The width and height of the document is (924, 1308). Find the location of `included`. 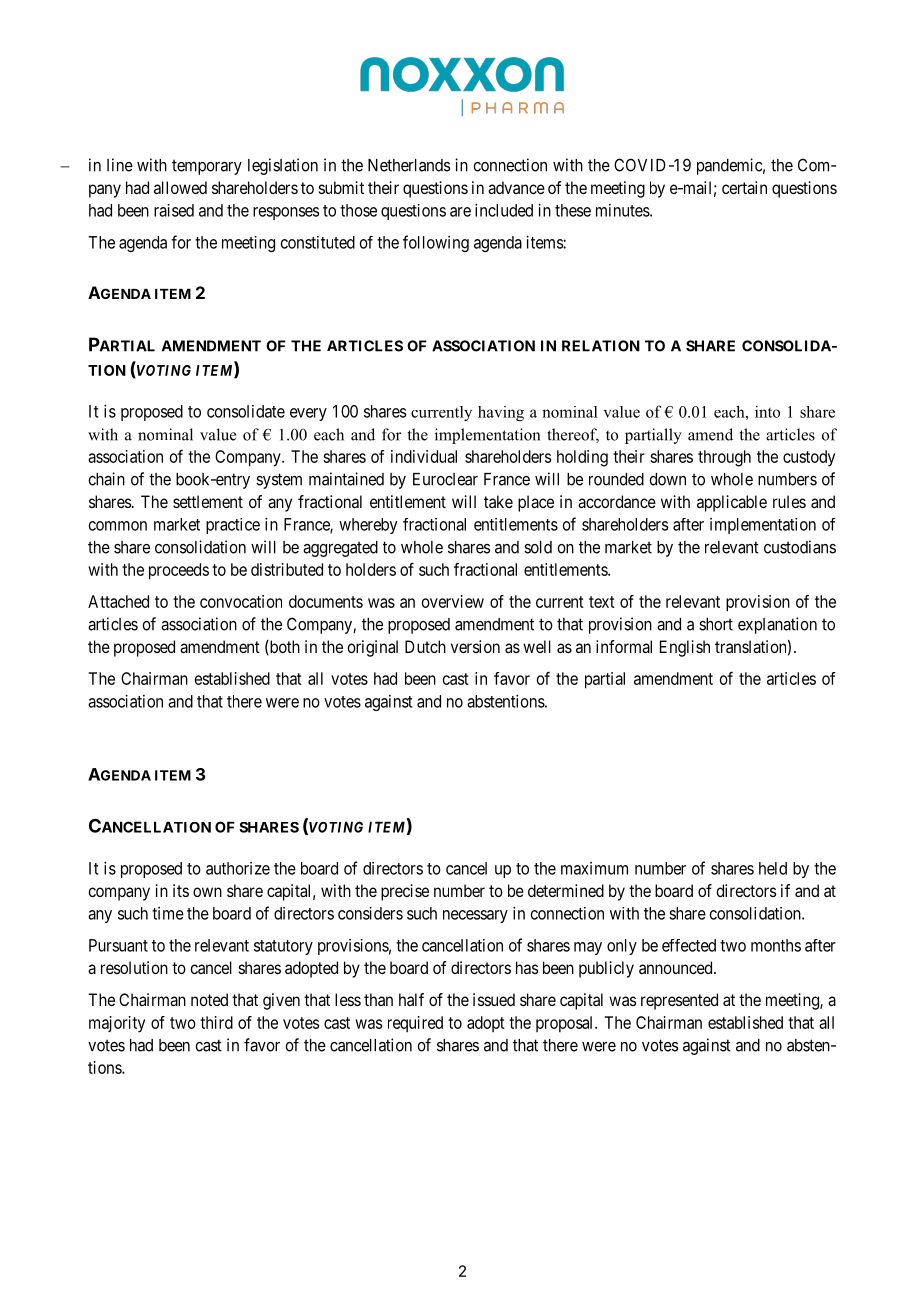

included is located at coordinates (504, 210).
